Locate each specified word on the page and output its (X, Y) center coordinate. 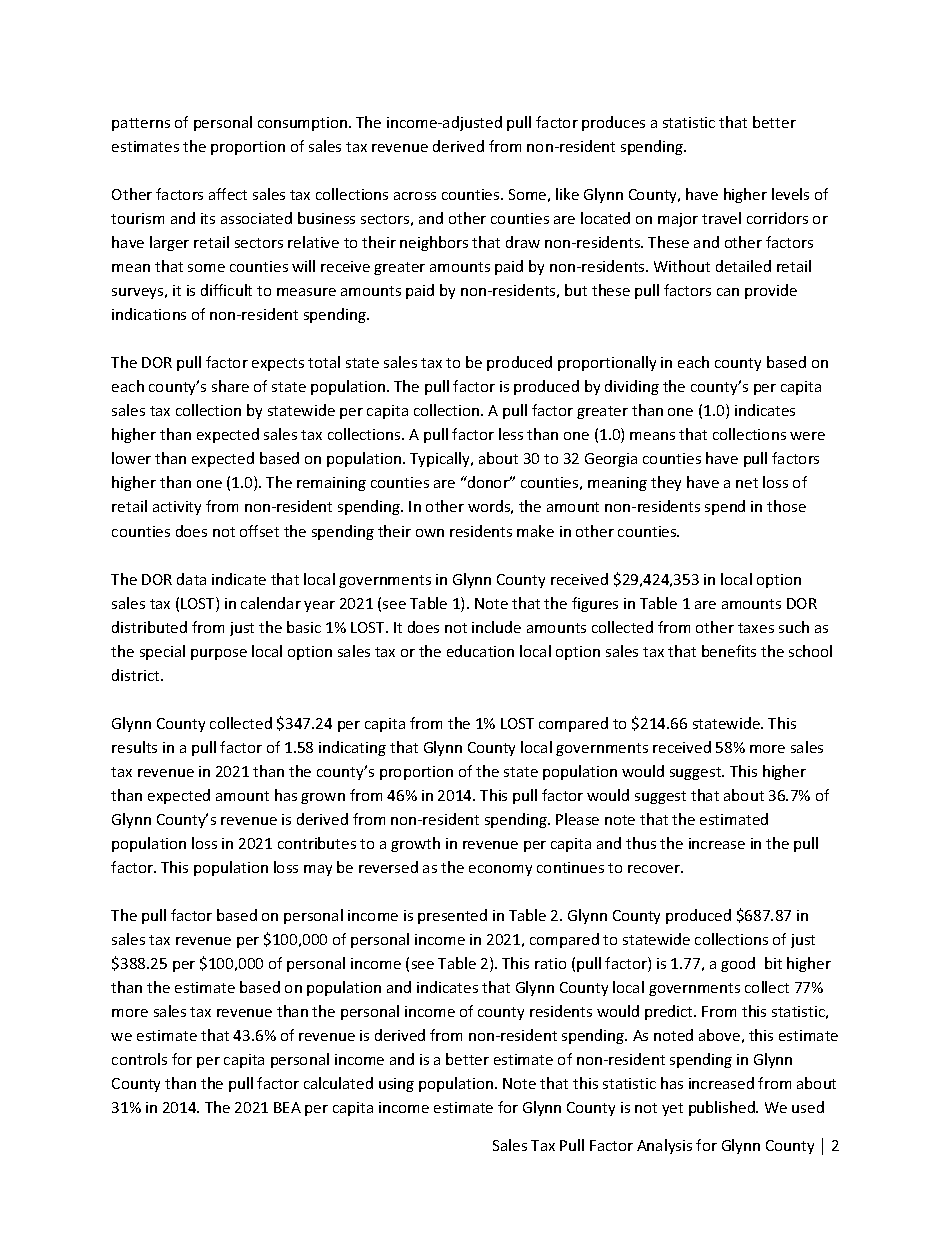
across (415, 196)
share (230, 386)
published (723, 1108)
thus (641, 843)
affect (228, 194)
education (480, 651)
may (318, 870)
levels (790, 194)
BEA (287, 1107)
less (511, 434)
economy (500, 870)
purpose (219, 654)
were (807, 436)
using (396, 1085)
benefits (729, 651)
